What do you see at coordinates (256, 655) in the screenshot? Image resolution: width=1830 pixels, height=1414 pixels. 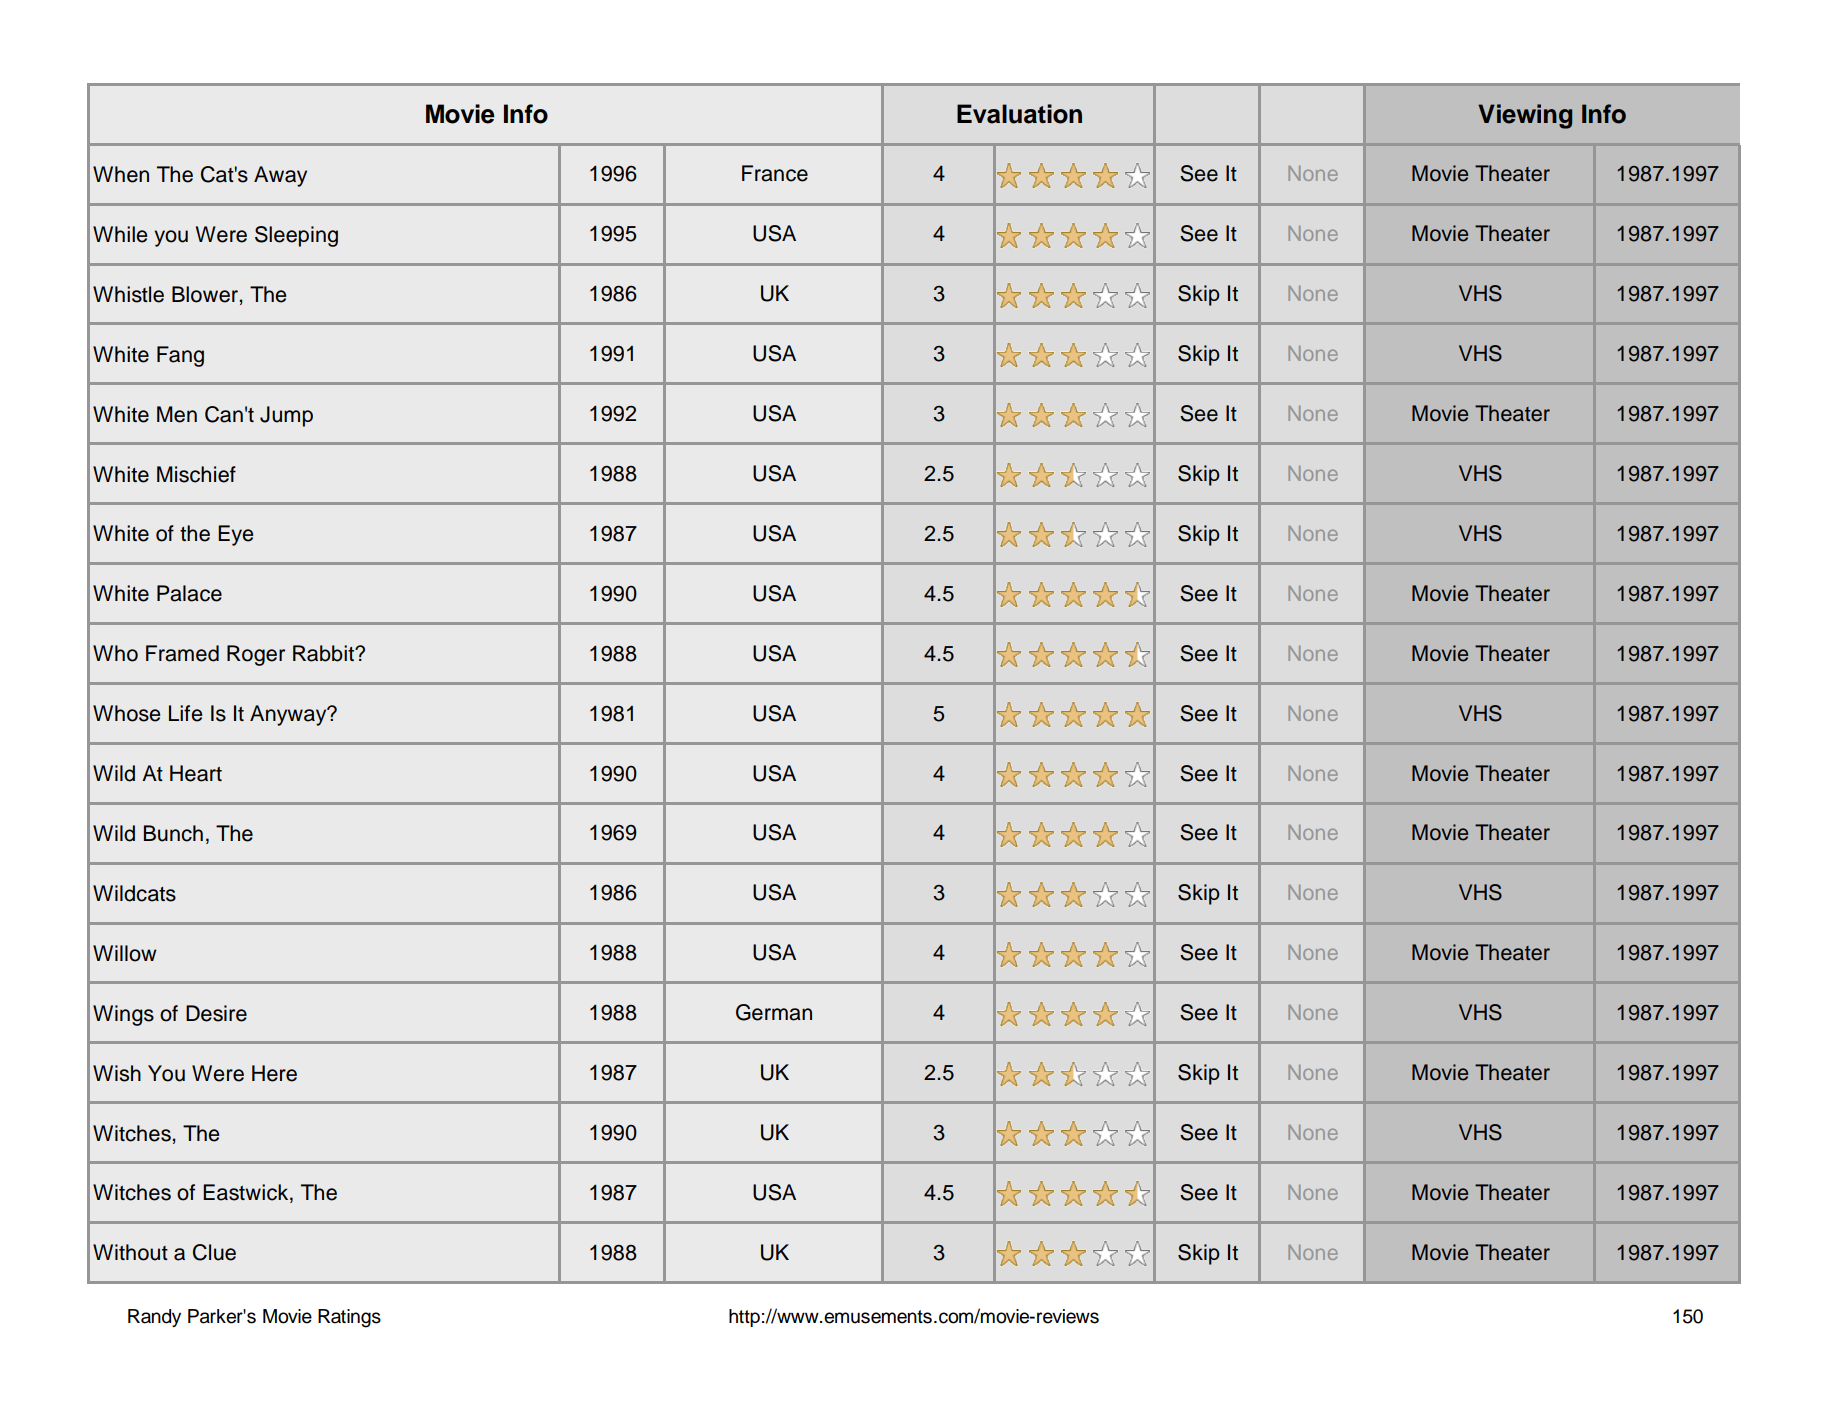 I see `Roger` at bounding box center [256, 655].
